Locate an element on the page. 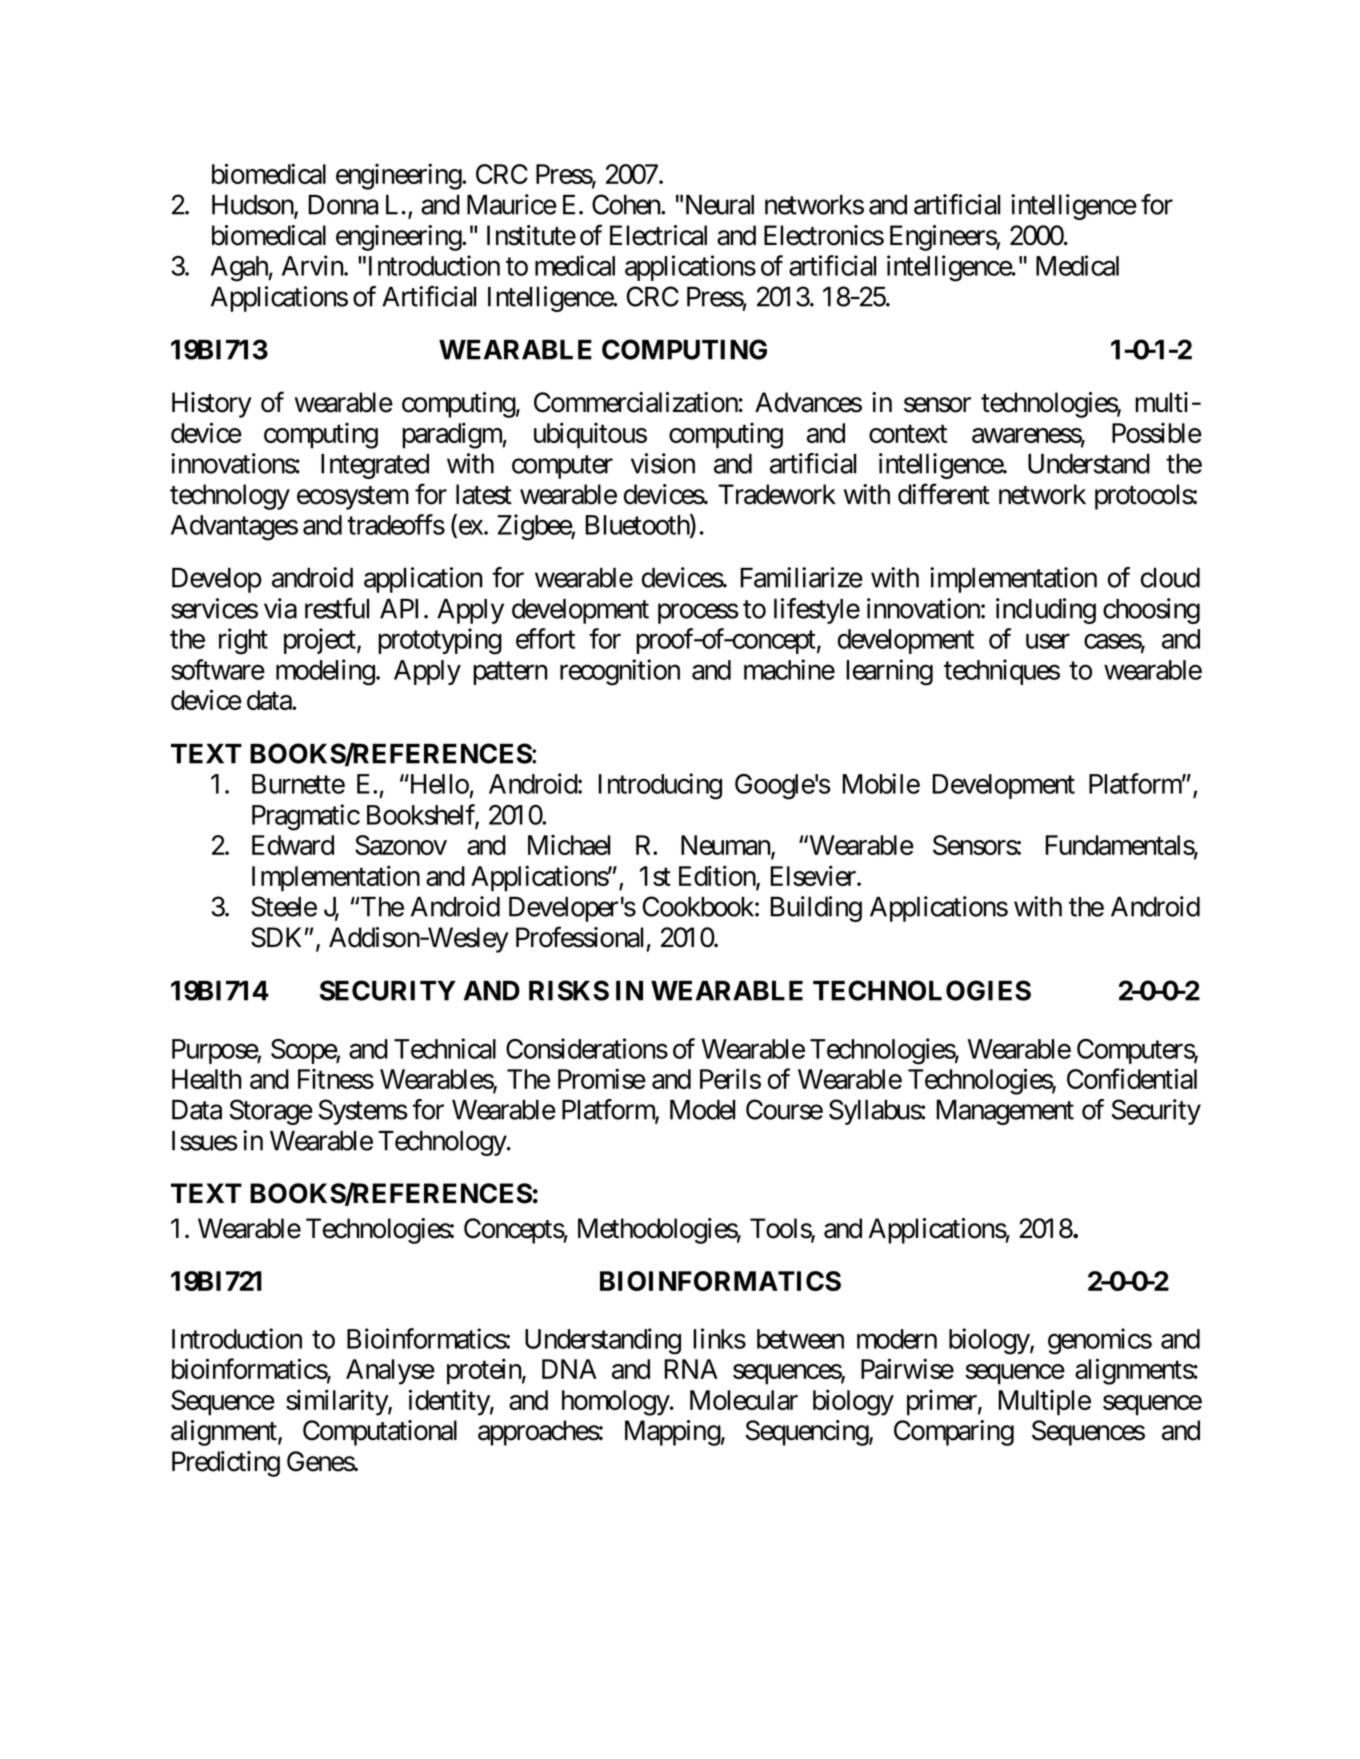 This image has height=1759, width=1360. Donna is located at coordinates (343, 205).
